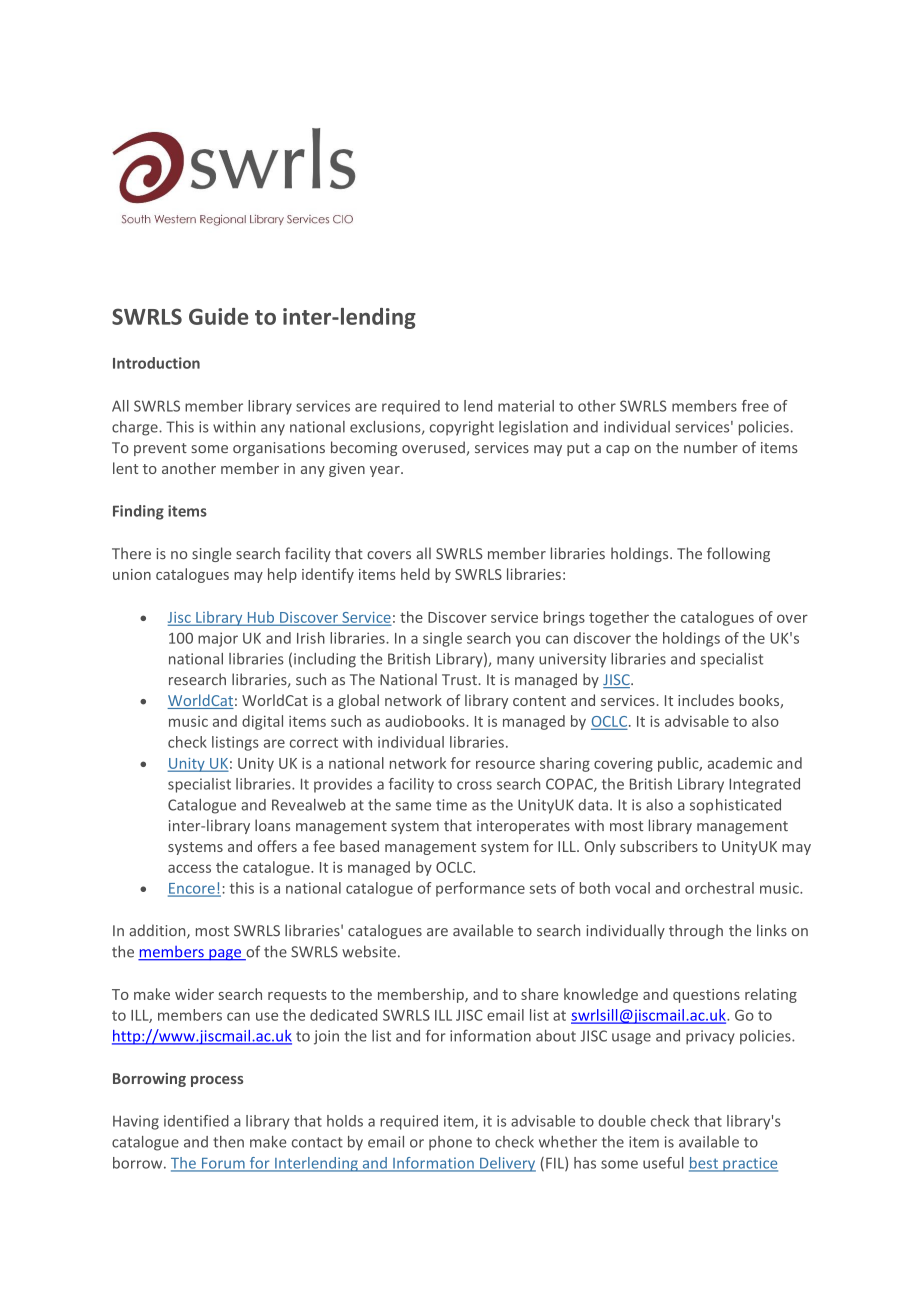 The image size is (924, 1307). What do you see at coordinates (696, 931) in the document?
I see `through` at bounding box center [696, 931].
